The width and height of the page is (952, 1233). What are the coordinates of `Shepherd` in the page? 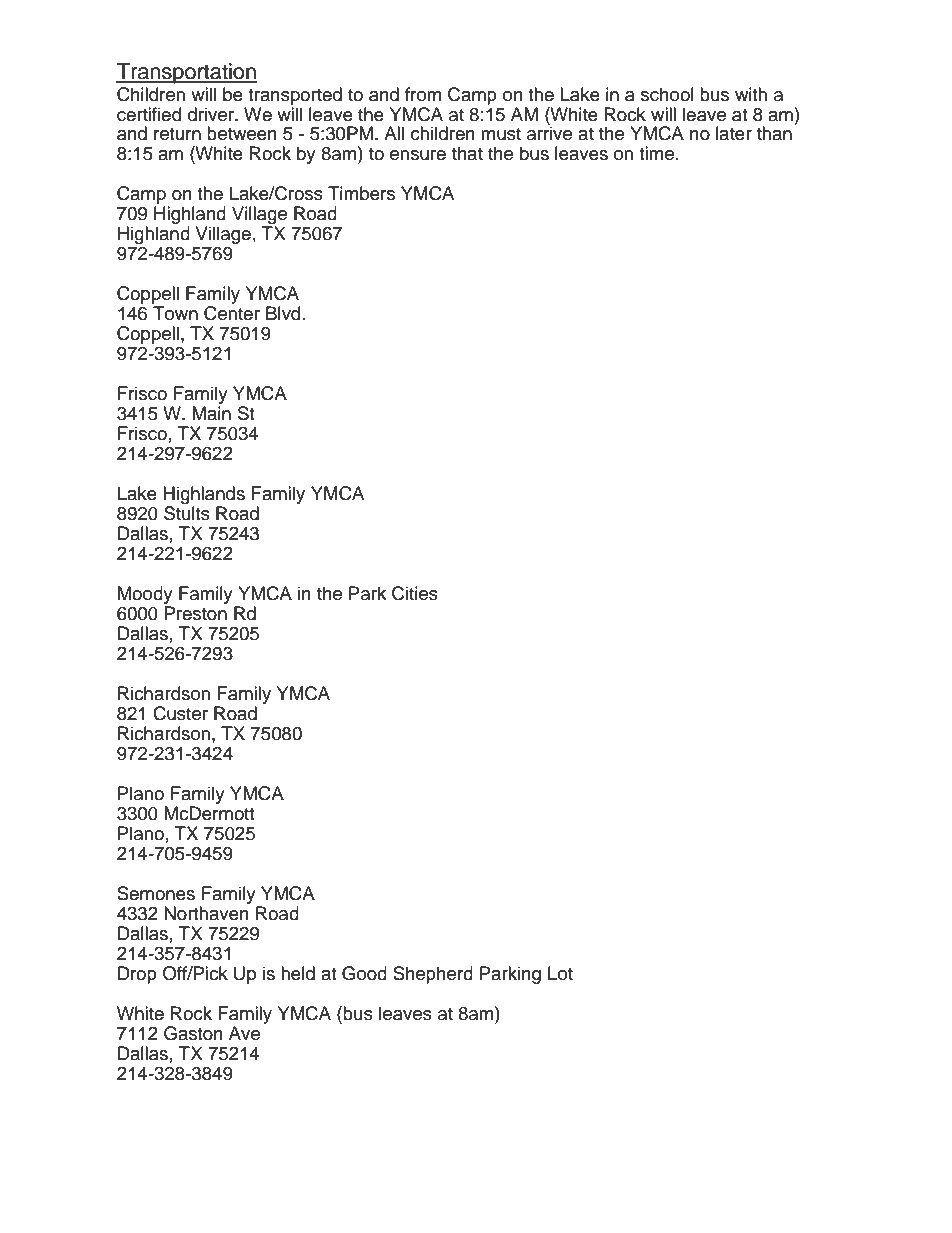 It's located at (433, 975).
